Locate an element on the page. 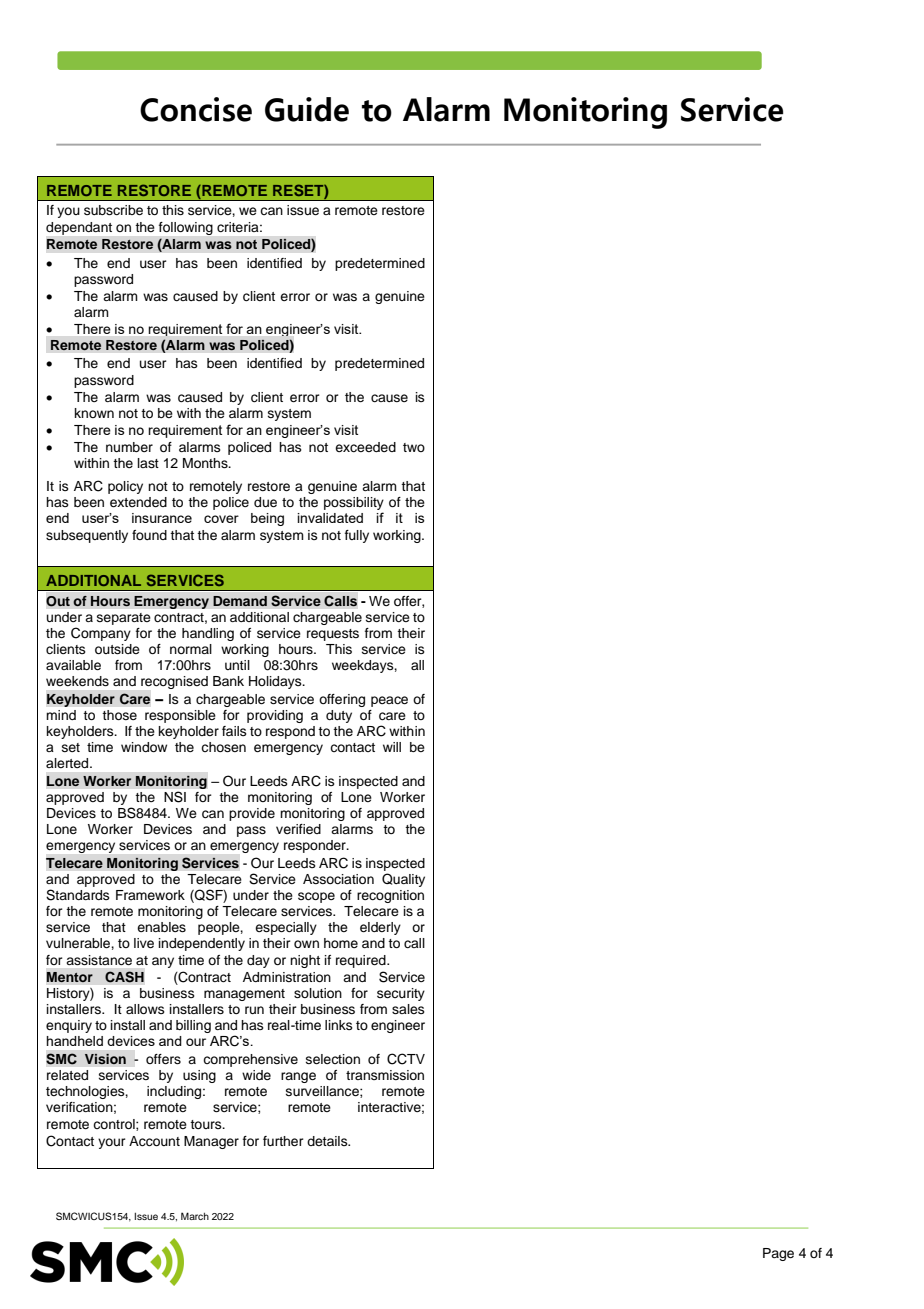  number is located at coordinates (129, 447).
